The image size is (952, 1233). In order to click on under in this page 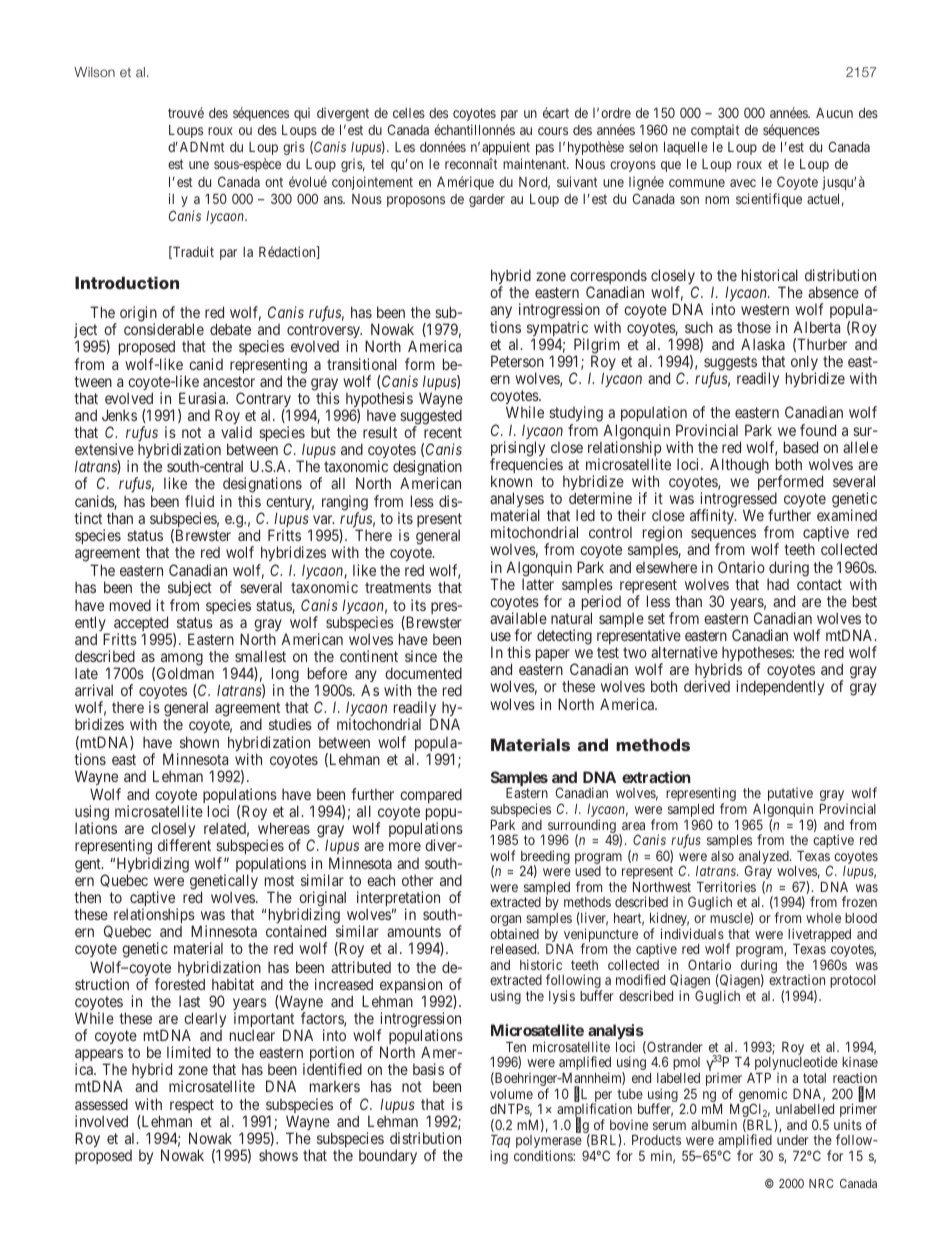, I will do `click(793, 1140)`.
